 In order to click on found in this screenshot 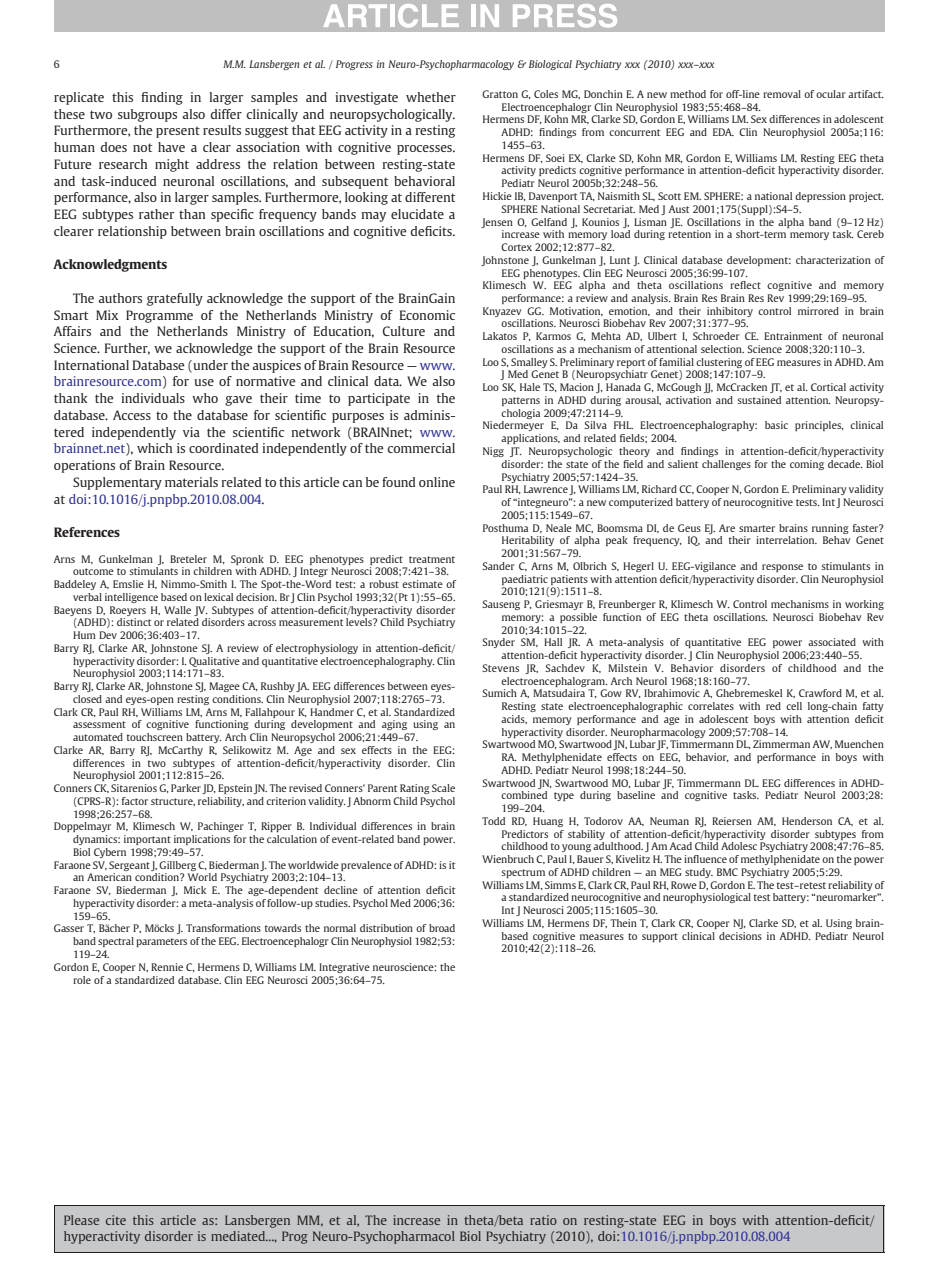, I will do `click(398, 482)`.
